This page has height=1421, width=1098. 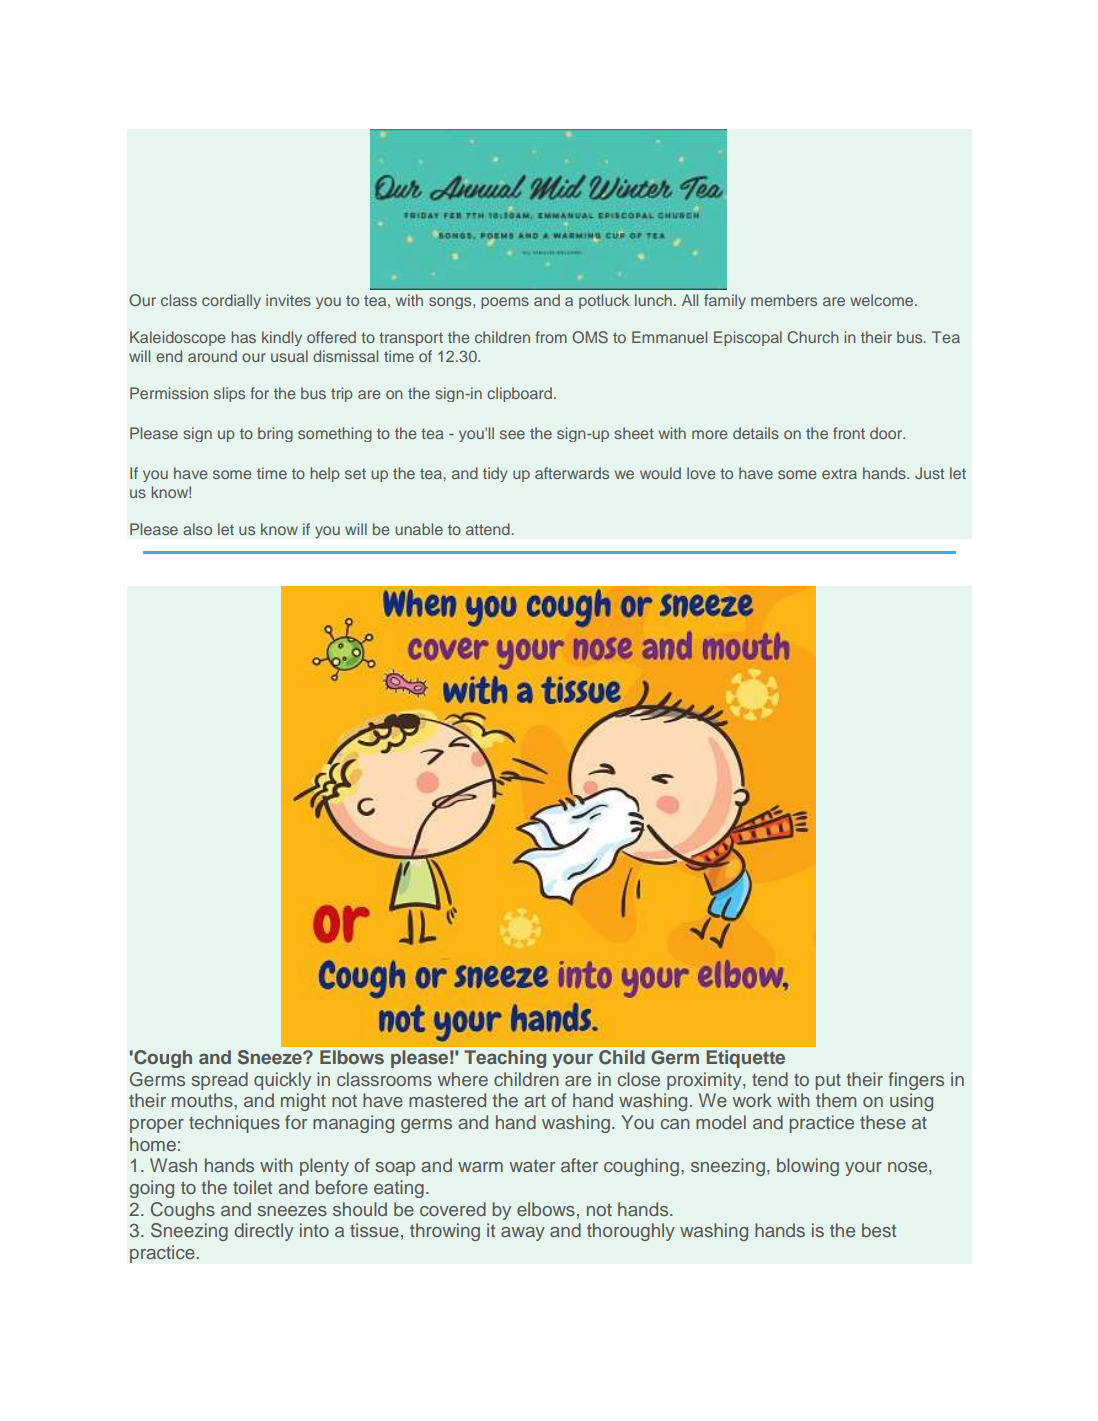 What do you see at coordinates (523, 1234) in the page?
I see `away` at bounding box center [523, 1234].
